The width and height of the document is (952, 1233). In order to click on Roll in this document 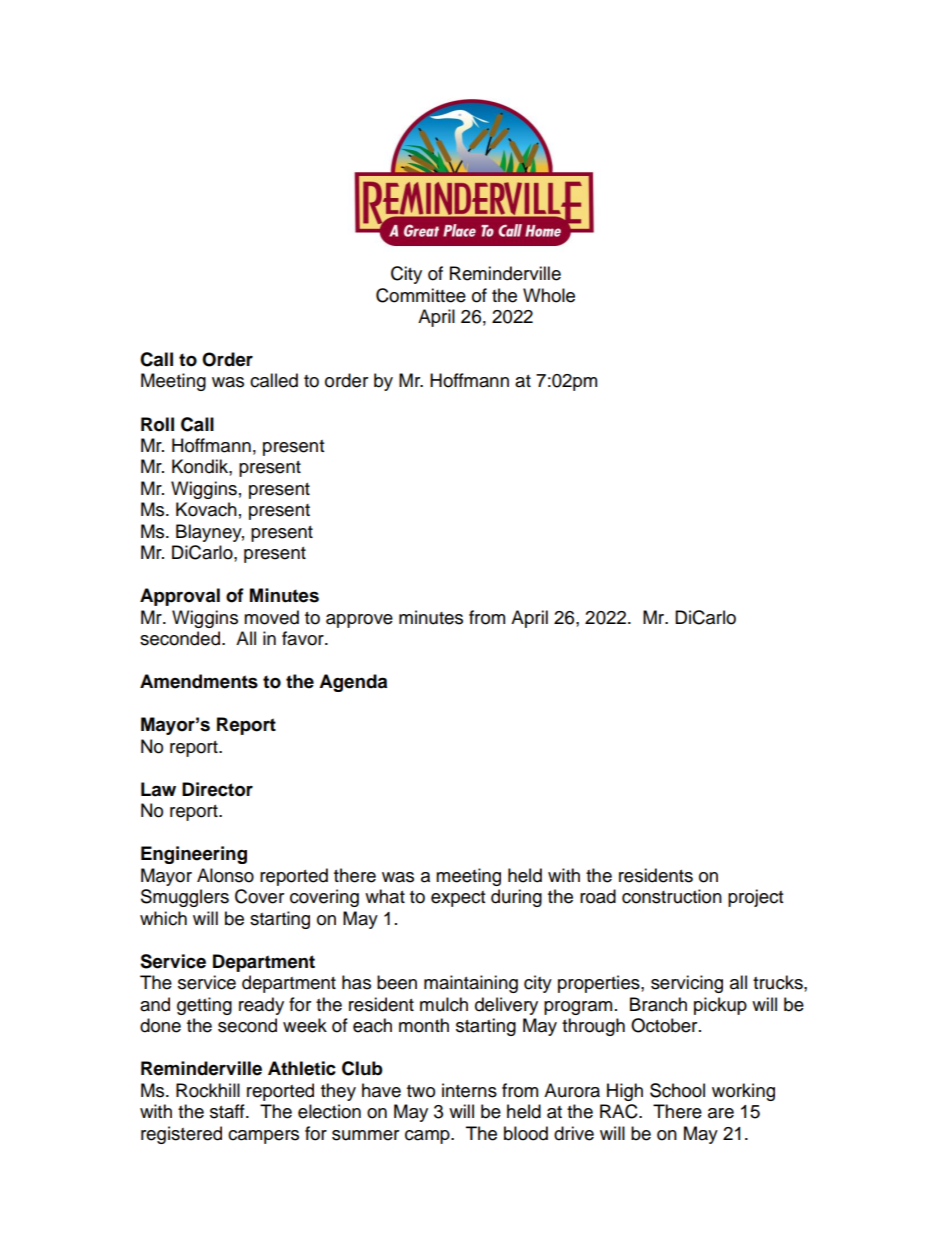, I will do `click(157, 424)`.
